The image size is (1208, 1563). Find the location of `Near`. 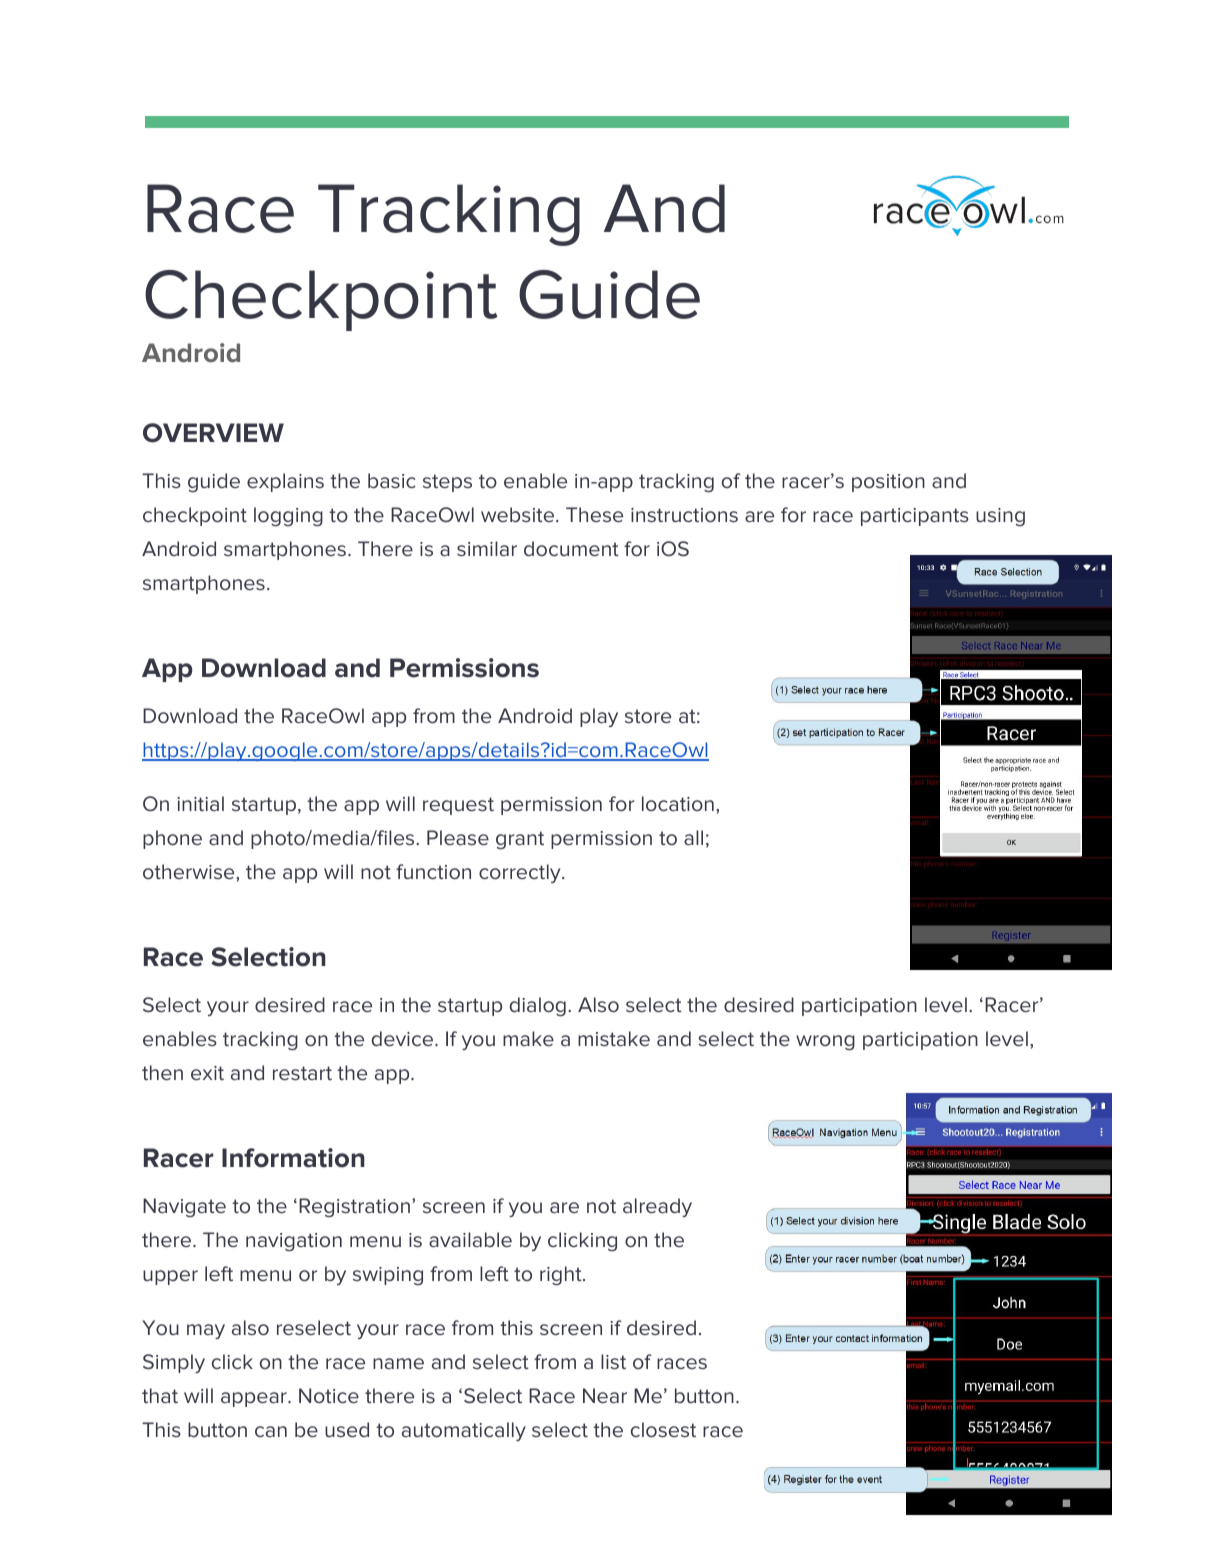

Near is located at coordinates (605, 1395).
